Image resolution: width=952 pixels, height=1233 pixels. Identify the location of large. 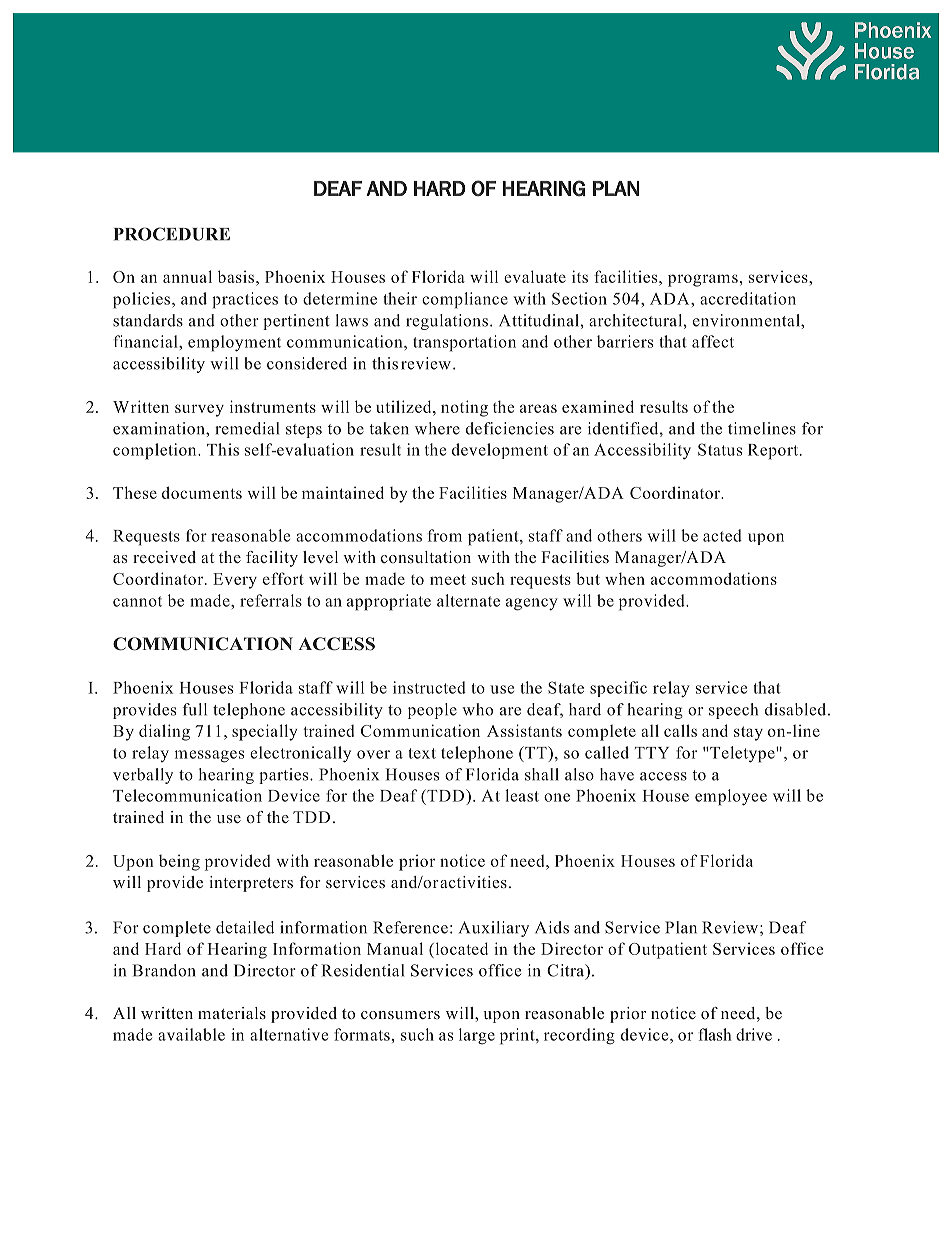
(477, 1036).
